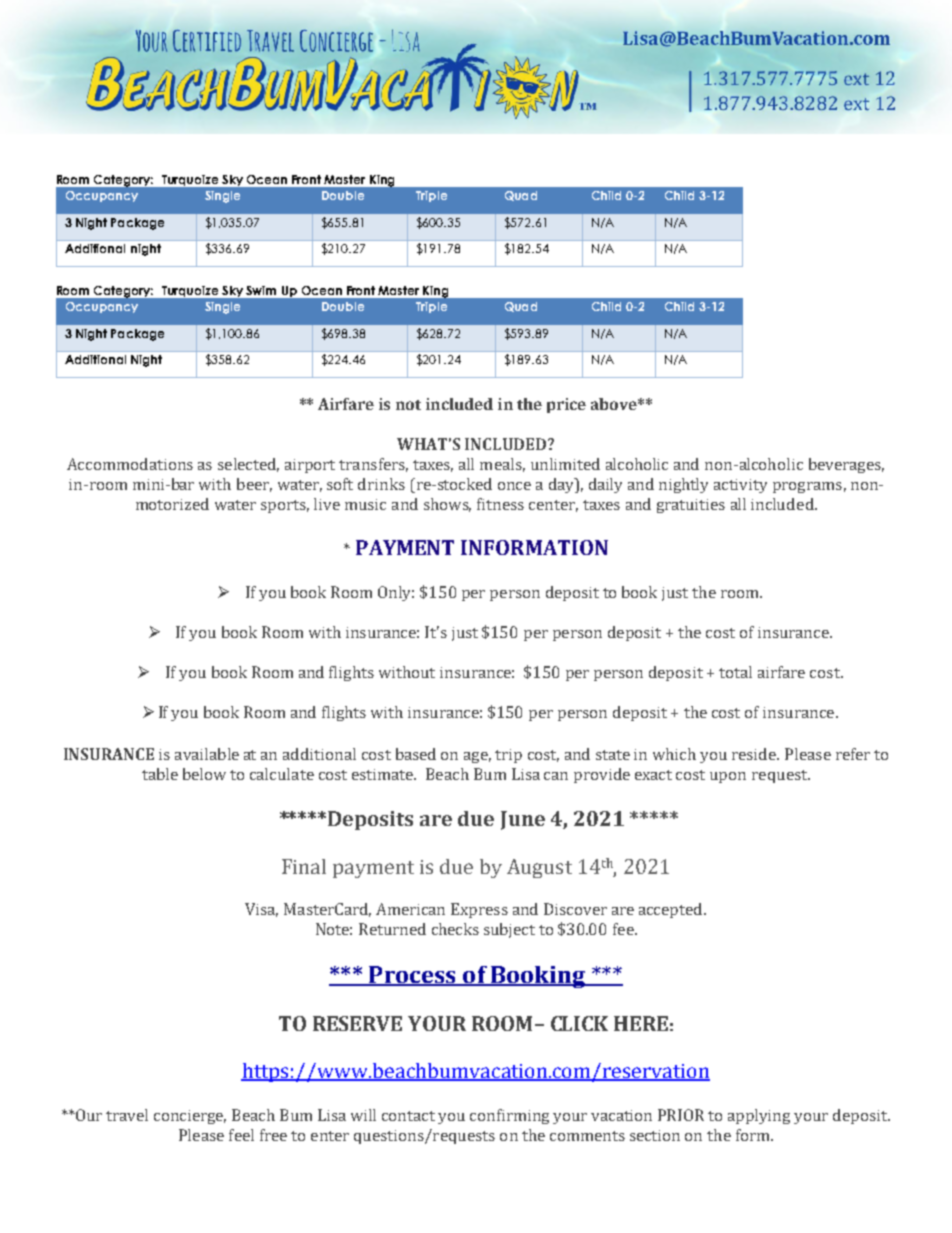 This screenshot has width=952, height=1233. What do you see at coordinates (190, 1117) in the screenshot?
I see `concierge` at bounding box center [190, 1117].
